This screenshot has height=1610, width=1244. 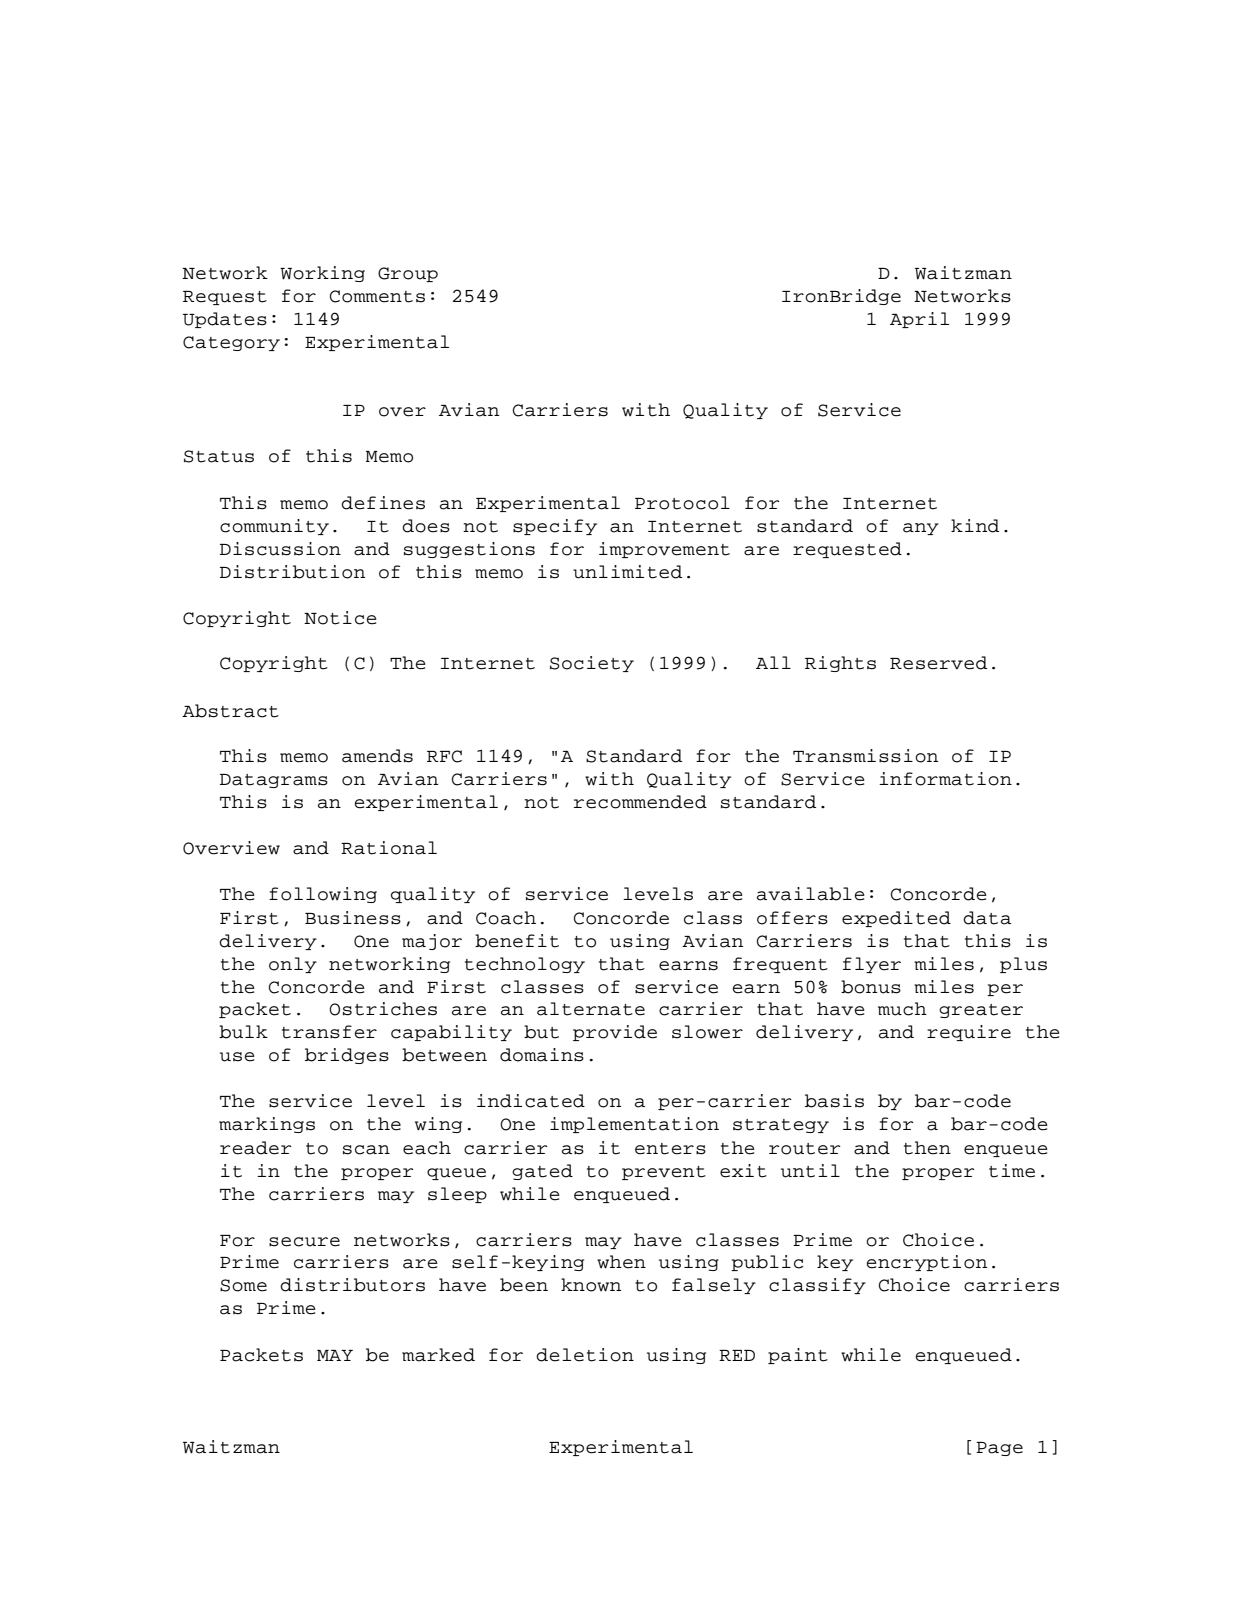 I want to click on recommended, so click(x=640, y=802).
